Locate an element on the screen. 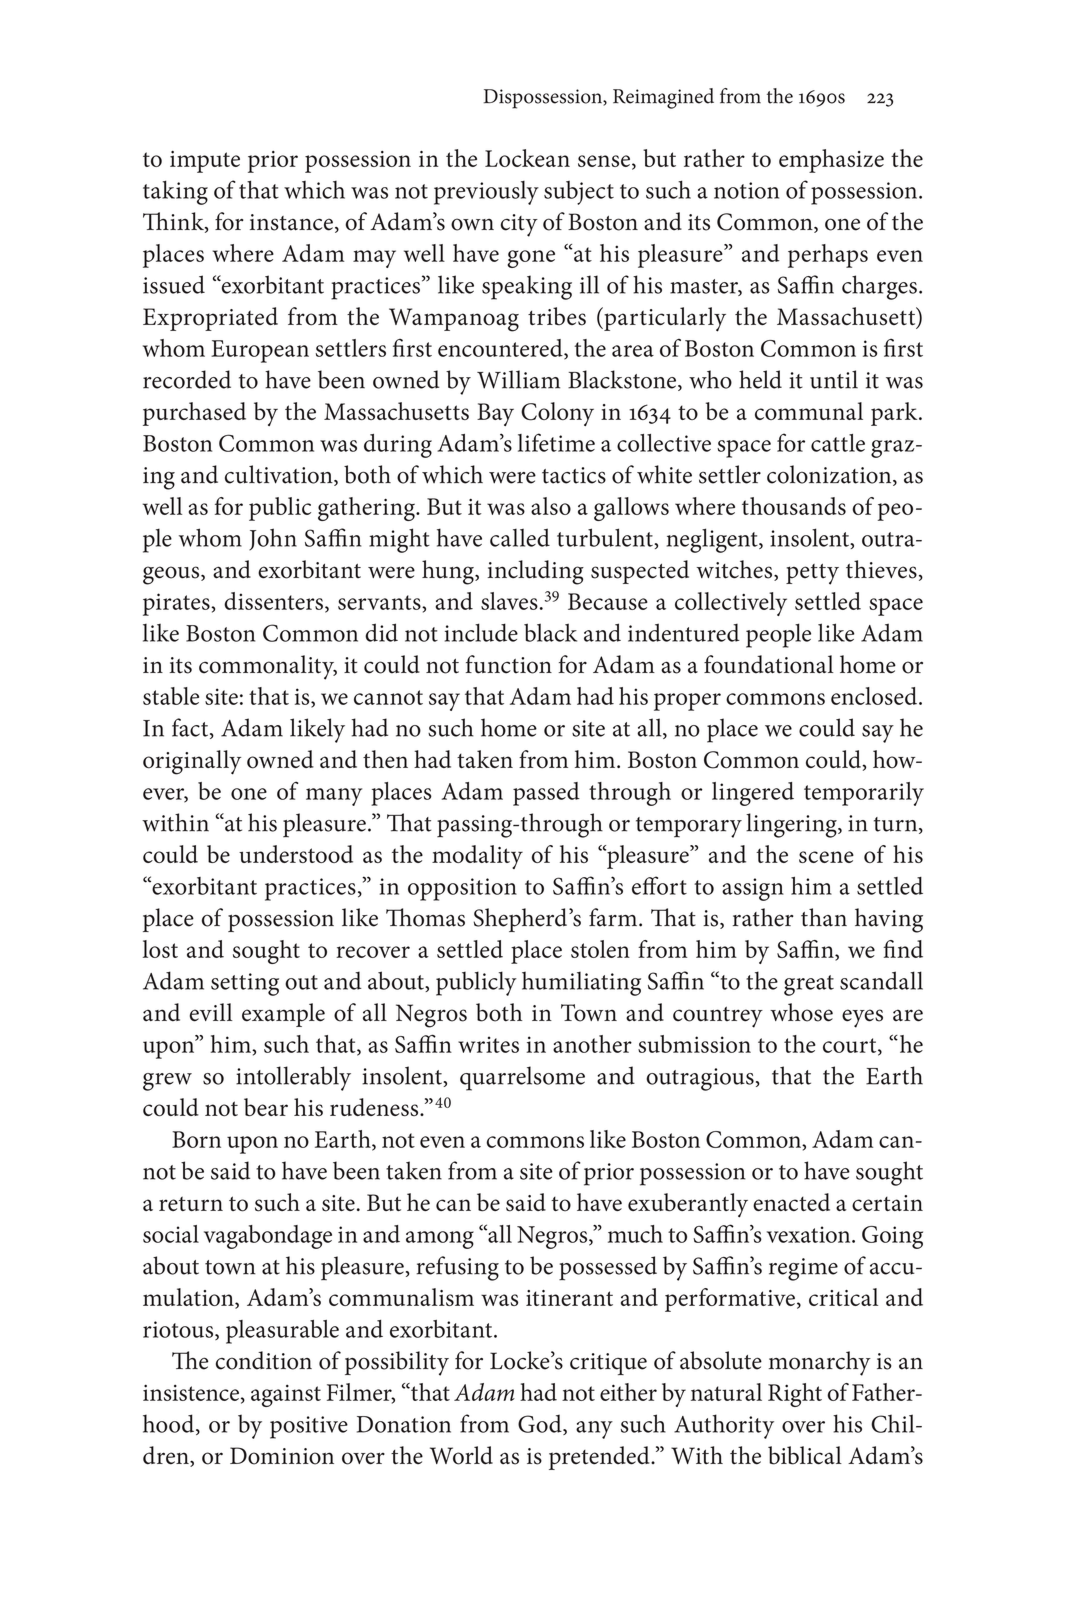 The image size is (1073, 1621). originally is located at coordinates (192, 762).
